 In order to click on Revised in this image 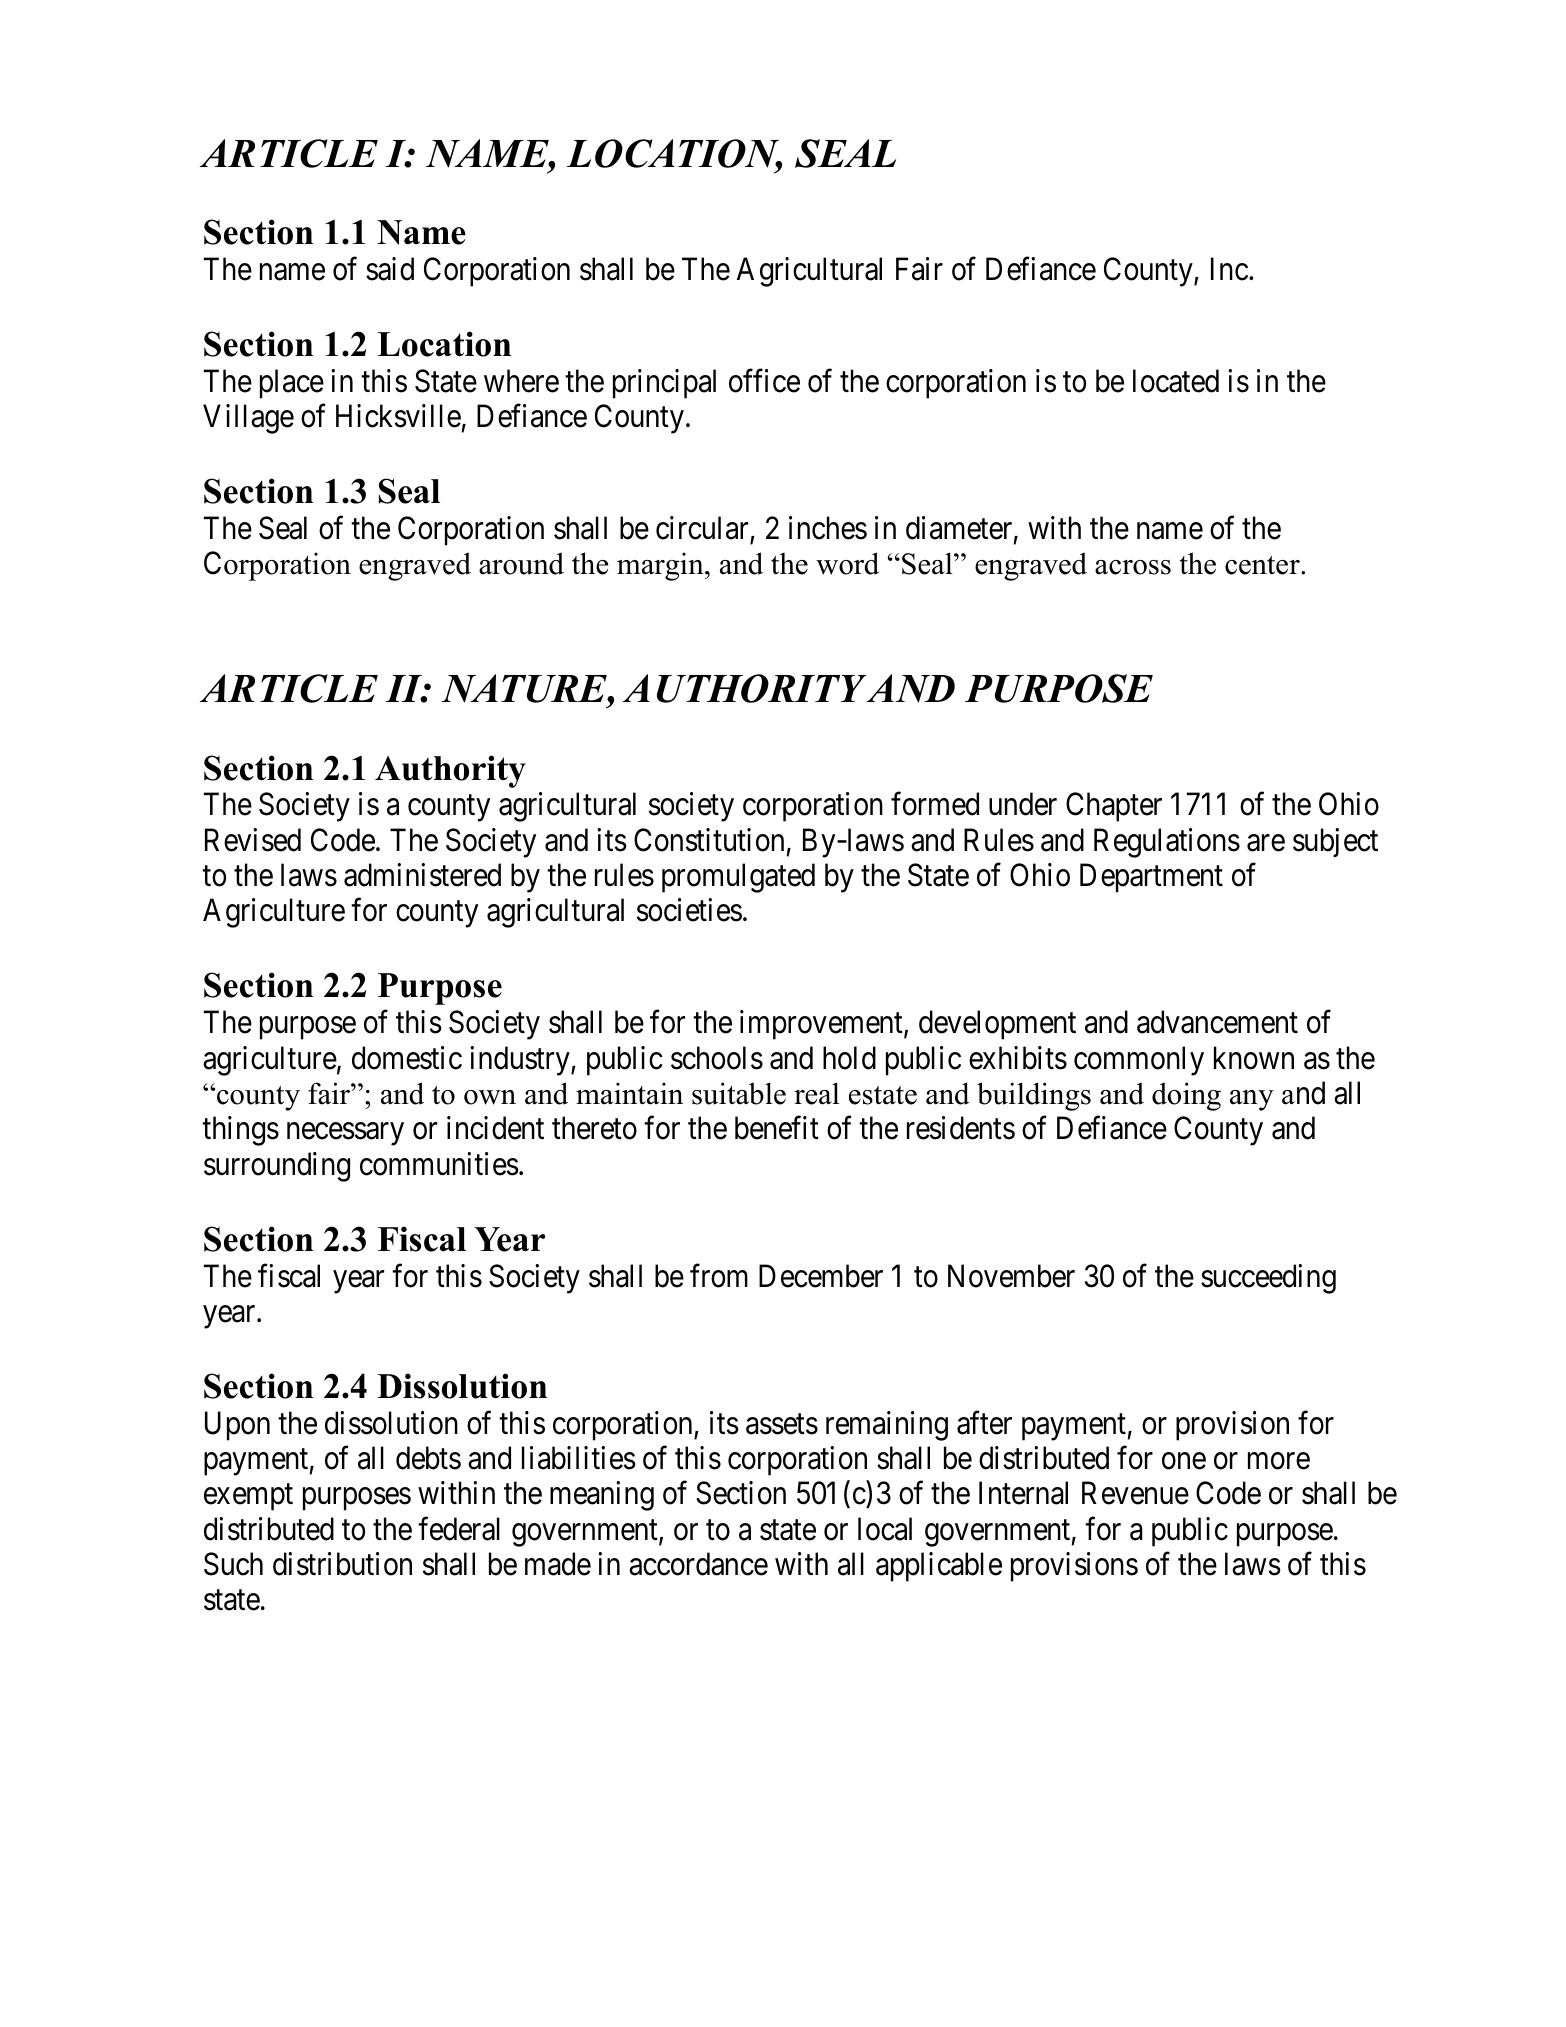, I will do `click(253, 840)`.
